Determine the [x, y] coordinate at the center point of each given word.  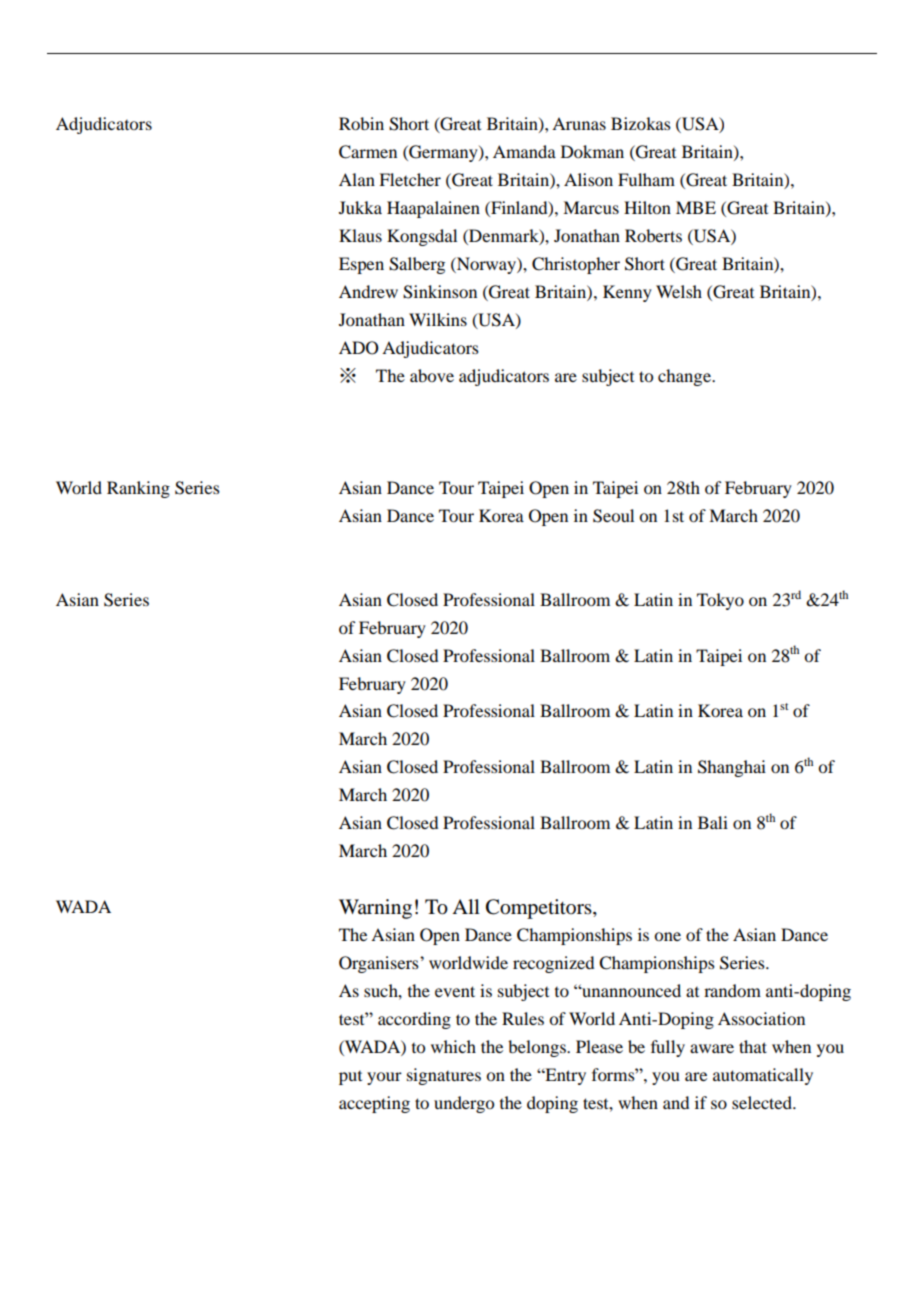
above [432, 375]
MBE [696, 207]
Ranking [138, 489]
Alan [357, 179]
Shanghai [732, 768]
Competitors [540, 909]
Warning [375, 909]
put [350, 1078]
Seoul [613, 516]
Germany [443, 153]
